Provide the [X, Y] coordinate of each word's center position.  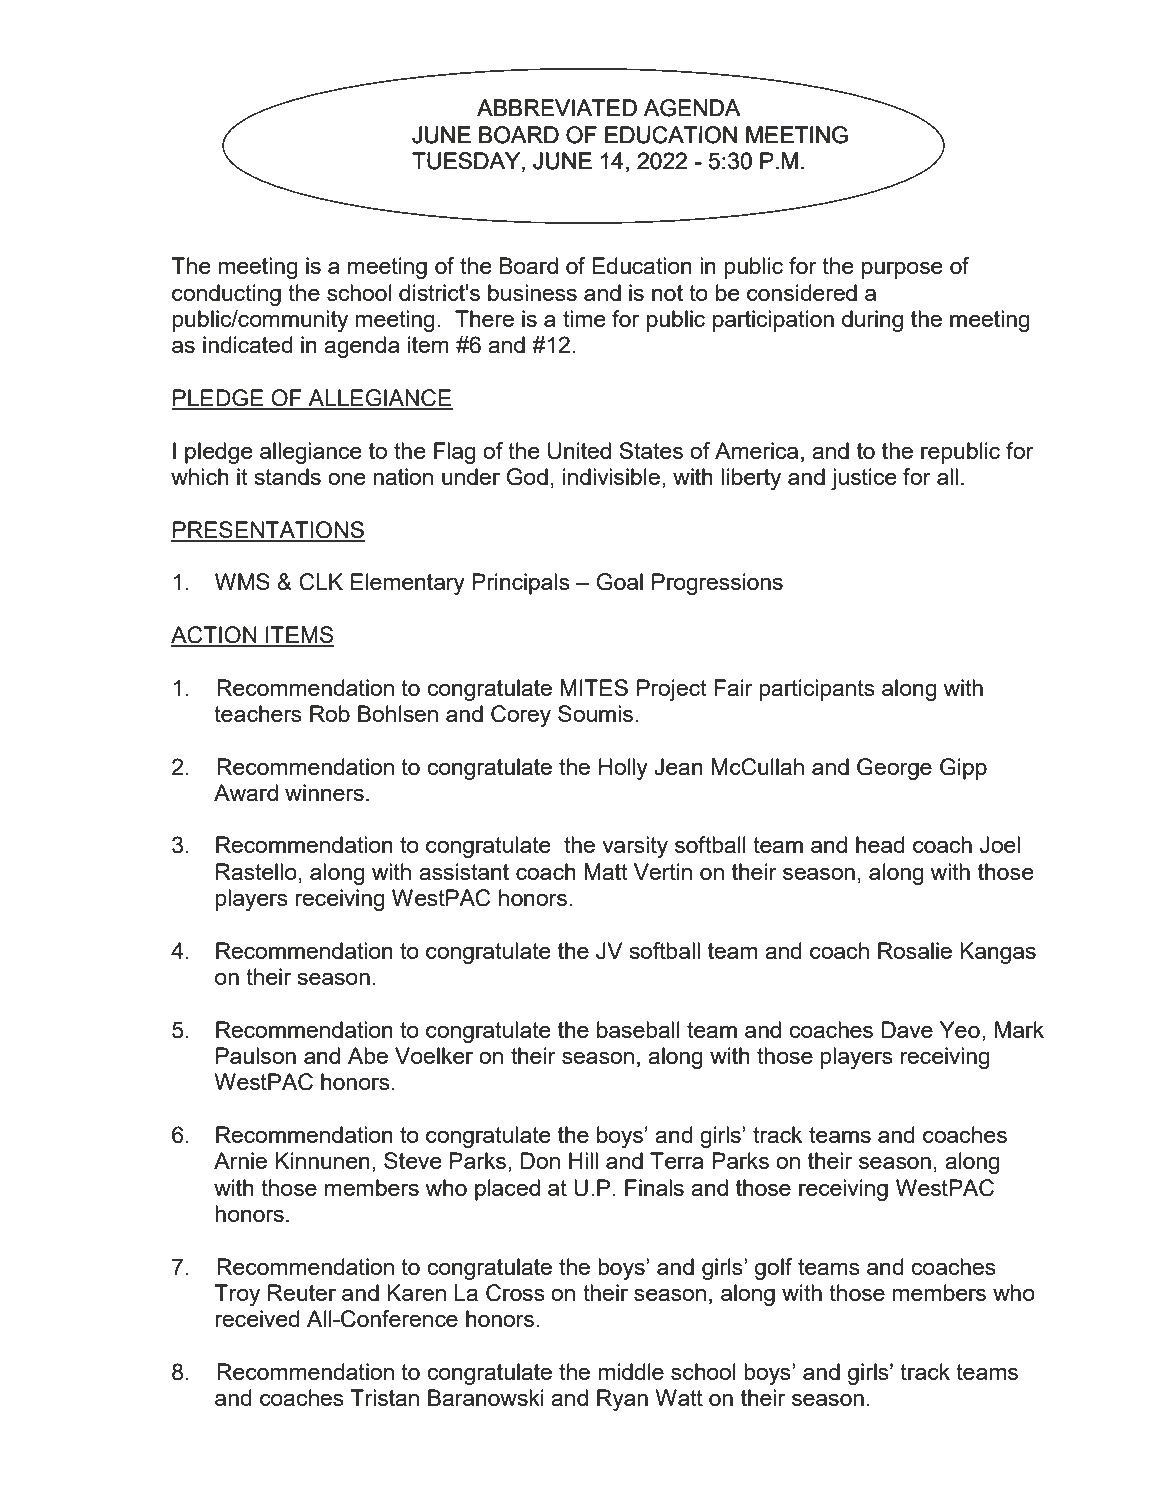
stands [287, 476]
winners [324, 792]
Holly [623, 769]
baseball [638, 1029]
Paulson [256, 1055]
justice [864, 479]
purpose [902, 270]
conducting [226, 295]
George [894, 769]
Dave [907, 1029]
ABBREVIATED [557, 107]
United [579, 451]
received [257, 1318]
